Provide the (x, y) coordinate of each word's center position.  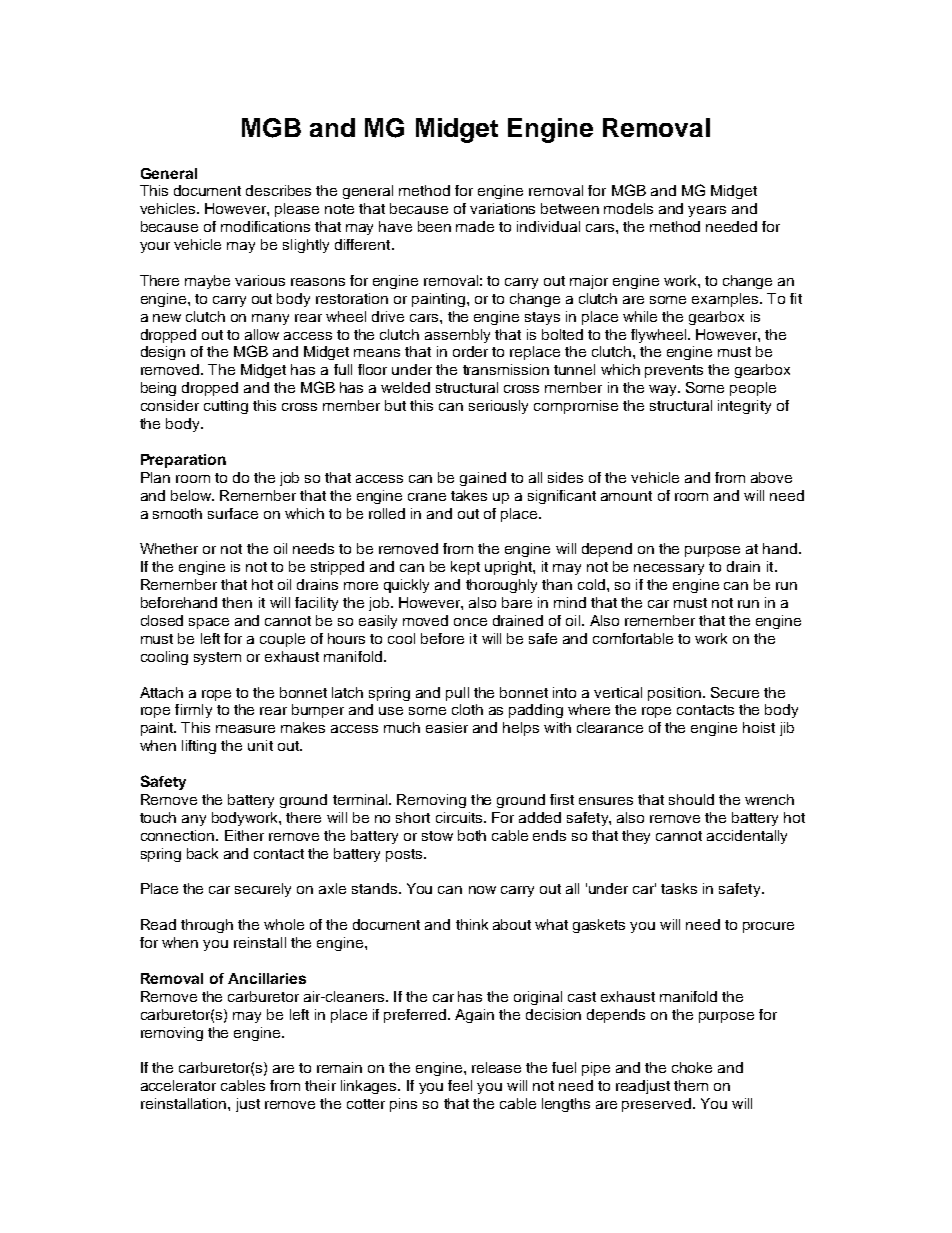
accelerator (178, 1085)
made (475, 226)
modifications (265, 226)
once (470, 622)
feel (460, 1085)
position (674, 694)
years (707, 211)
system (217, 658)
